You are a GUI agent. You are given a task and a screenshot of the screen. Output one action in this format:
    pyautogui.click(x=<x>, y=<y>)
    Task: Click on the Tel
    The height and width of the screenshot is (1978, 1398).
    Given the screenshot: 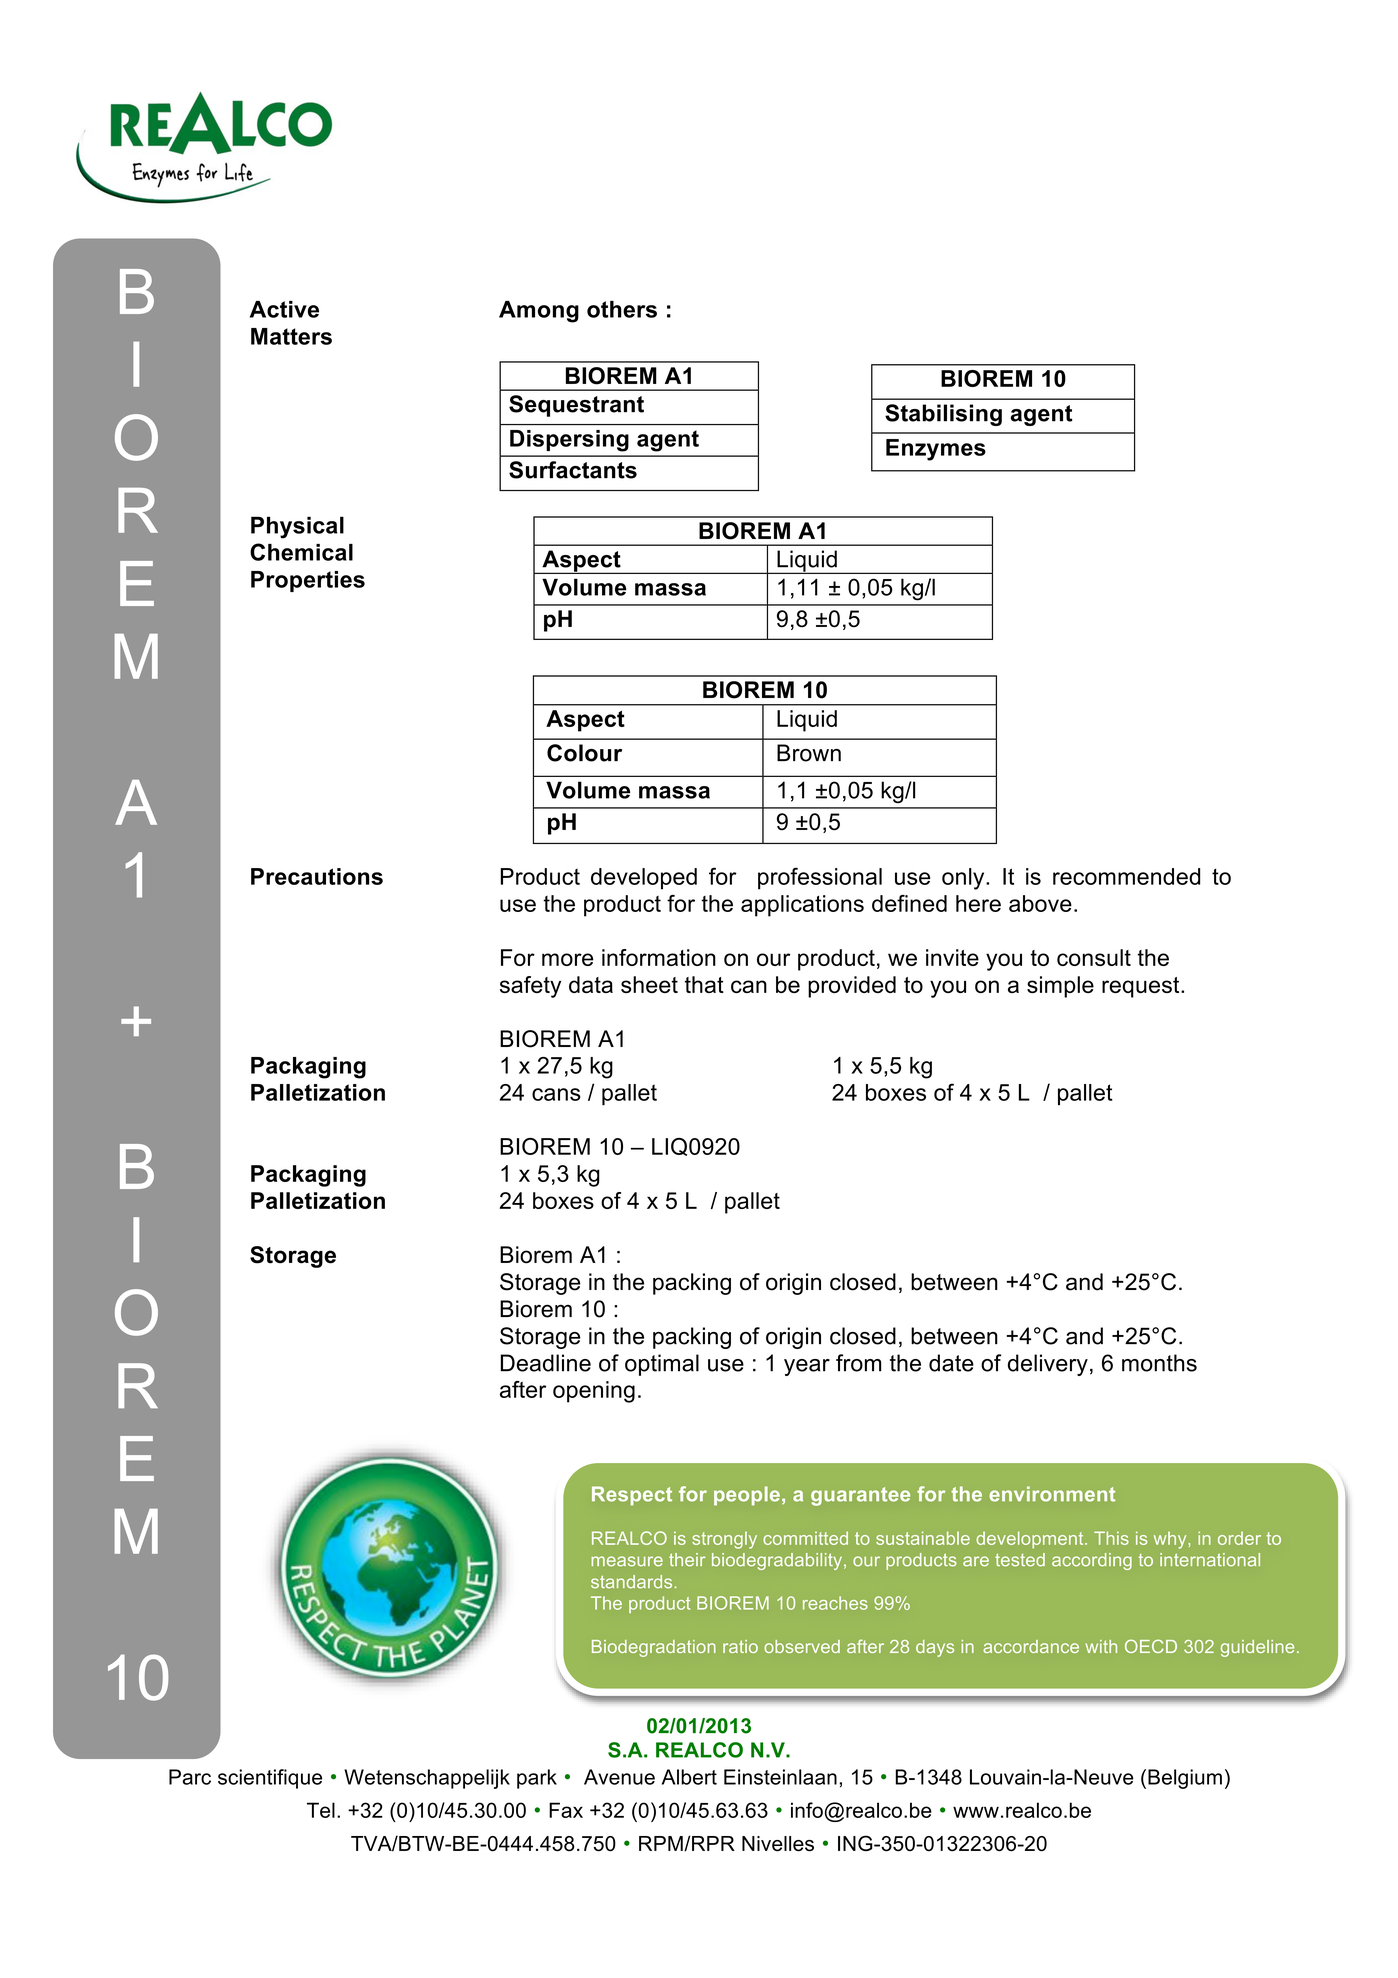 What is the action you would take?
    pyautogui.click(x=321, y=1810)
